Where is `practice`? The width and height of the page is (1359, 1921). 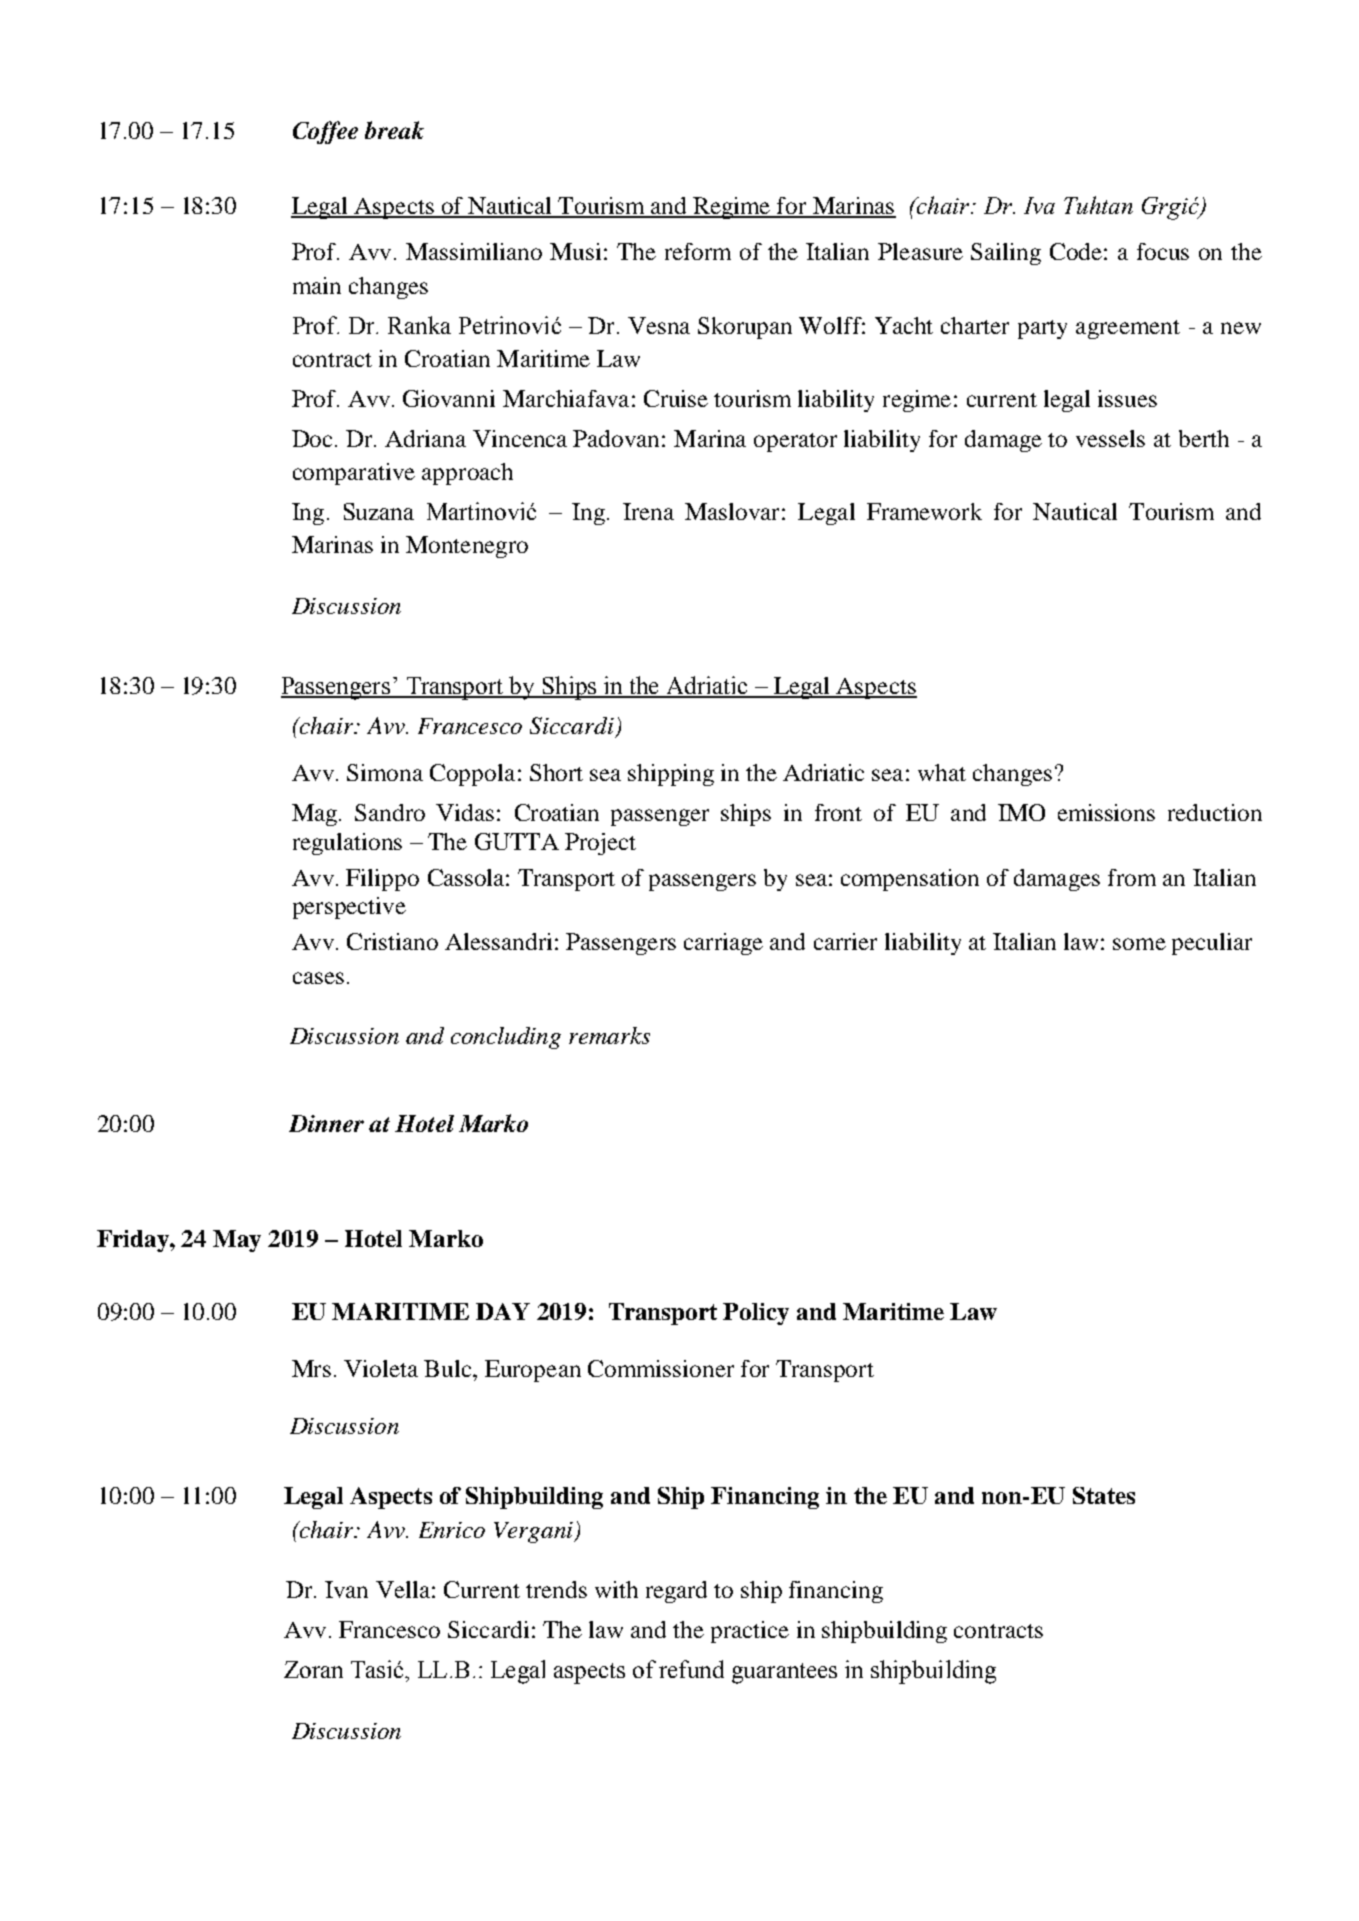 practice is located at coordinates (750, 1632).
